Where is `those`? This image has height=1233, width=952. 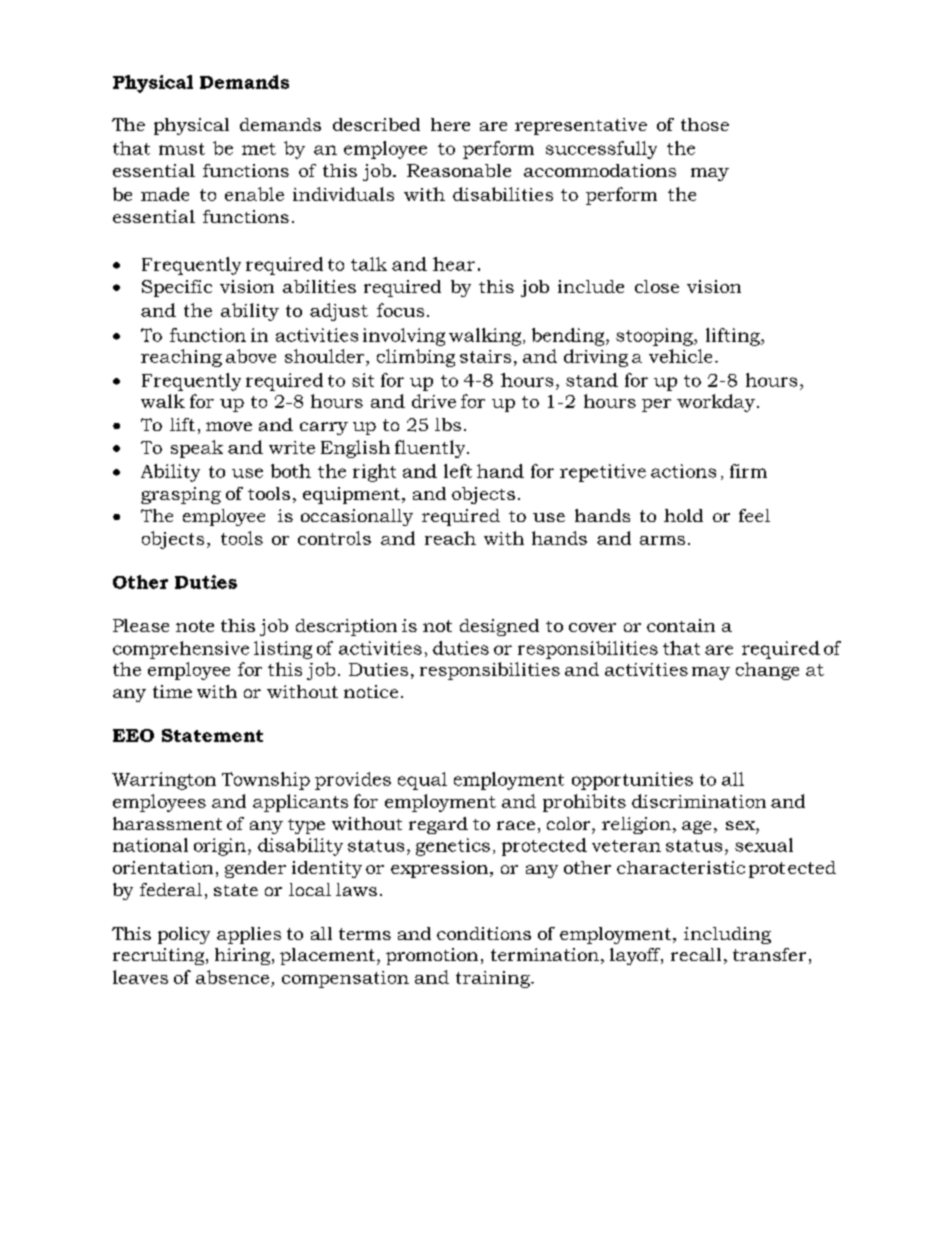 those is located at coordinates (705, 124).
